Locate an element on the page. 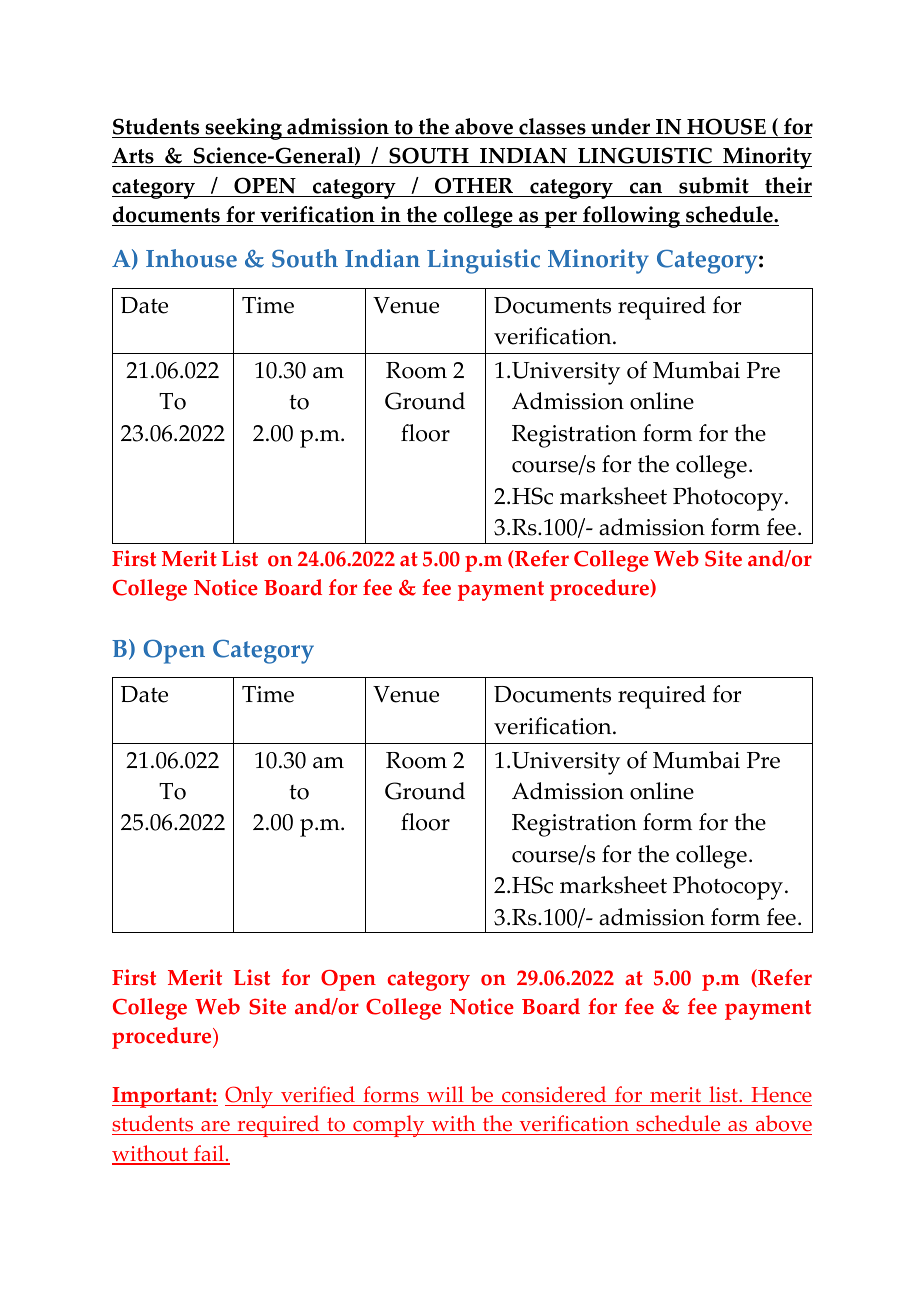 Image resolution: width=924 pixels, height=1308 pixels. OTHER is located at coordinates (474, 187).
